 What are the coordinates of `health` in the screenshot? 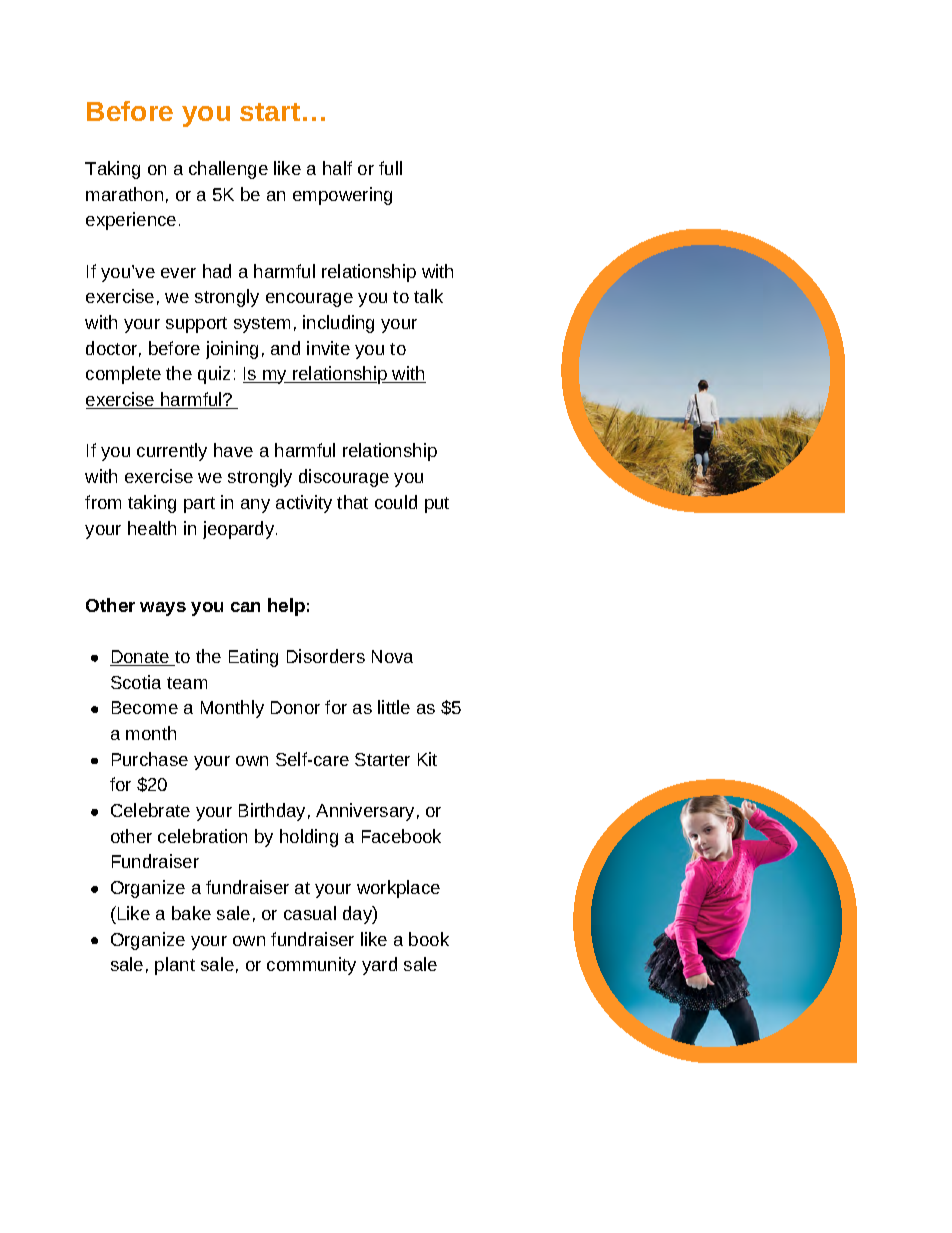 It's located at (152, 528).
